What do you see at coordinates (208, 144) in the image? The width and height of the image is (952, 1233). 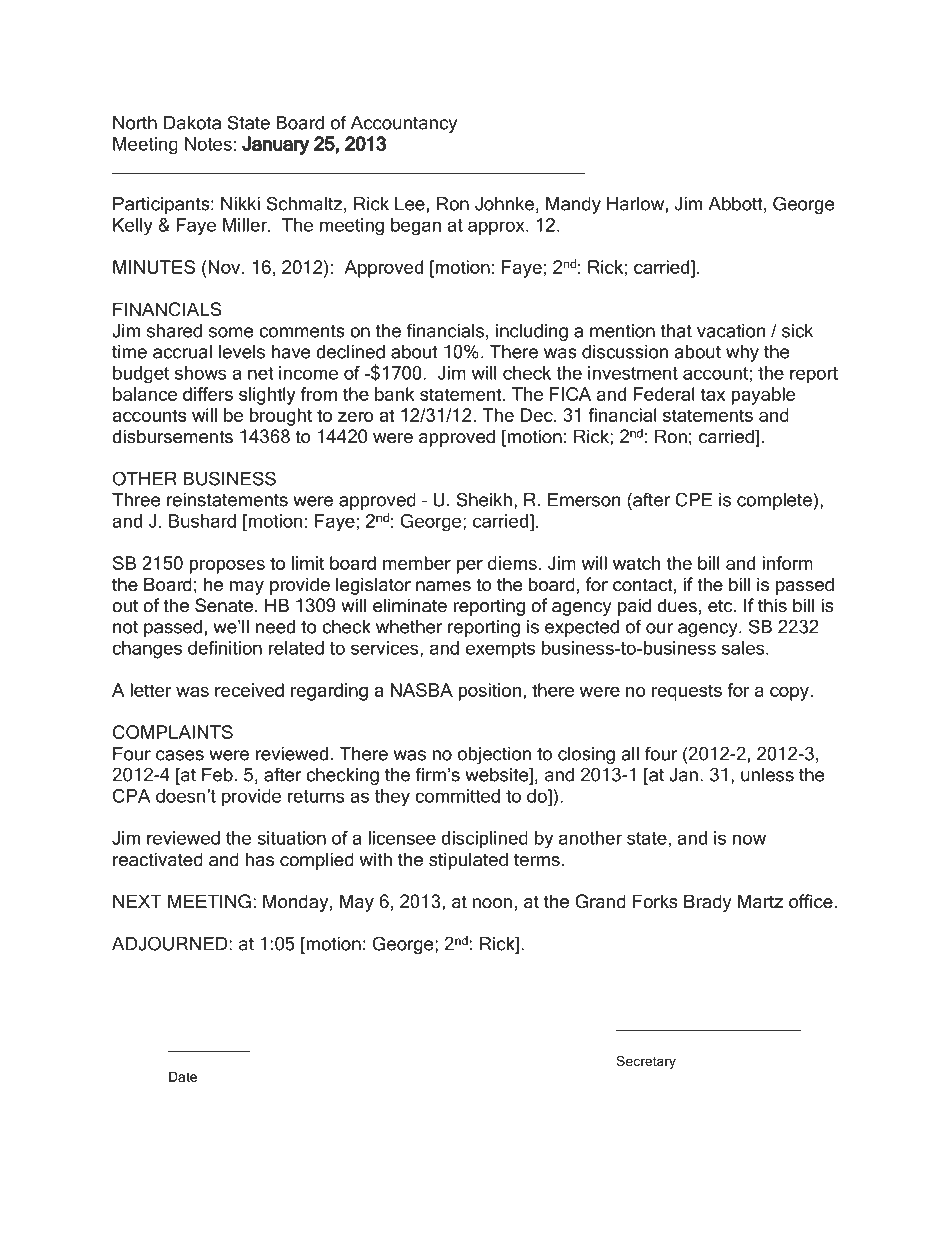 I see `Notes` at bounding box center [208, 144].
